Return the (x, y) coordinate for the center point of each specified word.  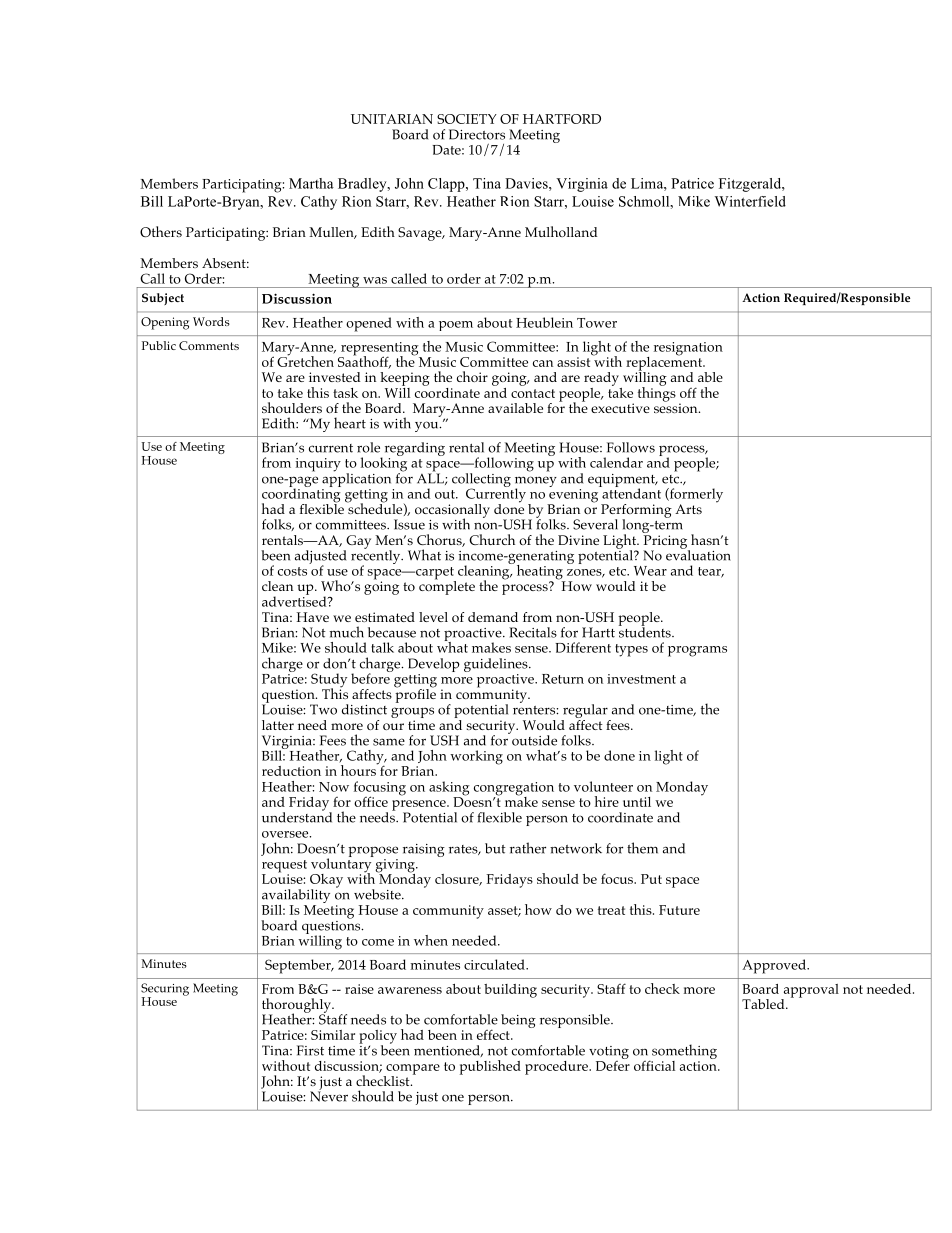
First (310, 1050)
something (683, 1053)
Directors (477, 134)
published (490, 1067)
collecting (481, 481)
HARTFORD (562, 119)
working (476, 757)
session (677, 407)
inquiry (318, 465)
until (637, 802)
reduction (291, 771)
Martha (311, 183)
